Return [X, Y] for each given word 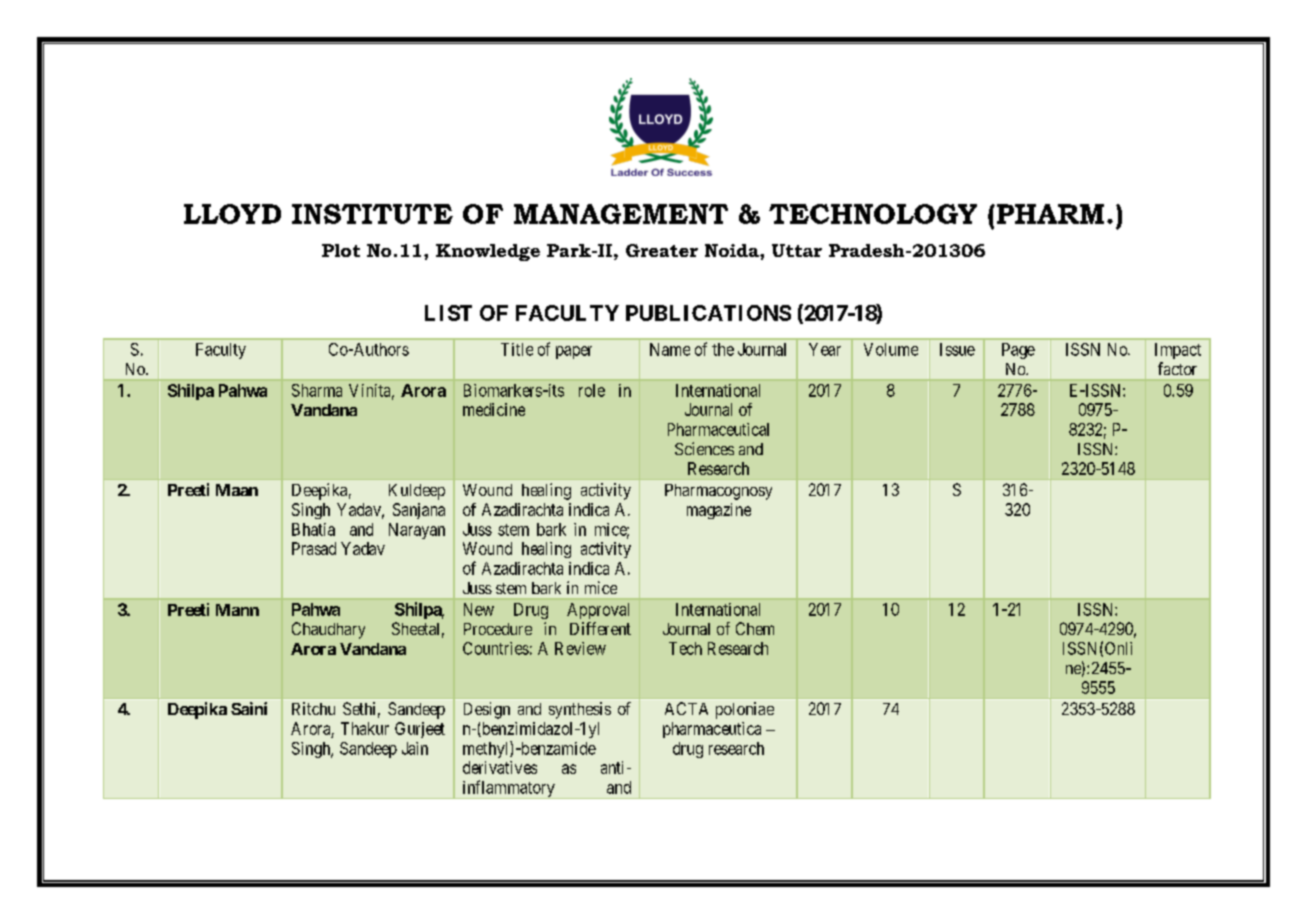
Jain [415, 748]
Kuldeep [417, 492]
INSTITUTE [372, 214]
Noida [733, 250]
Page [1018, 351]
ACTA [686, 708]
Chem [755, 628]
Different [600, 628]
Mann [237, 610]
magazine [719, 511]
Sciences [704, 448]
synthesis [580, 710]
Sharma [317, 390]
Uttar [797, 250]
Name [670, 349]
